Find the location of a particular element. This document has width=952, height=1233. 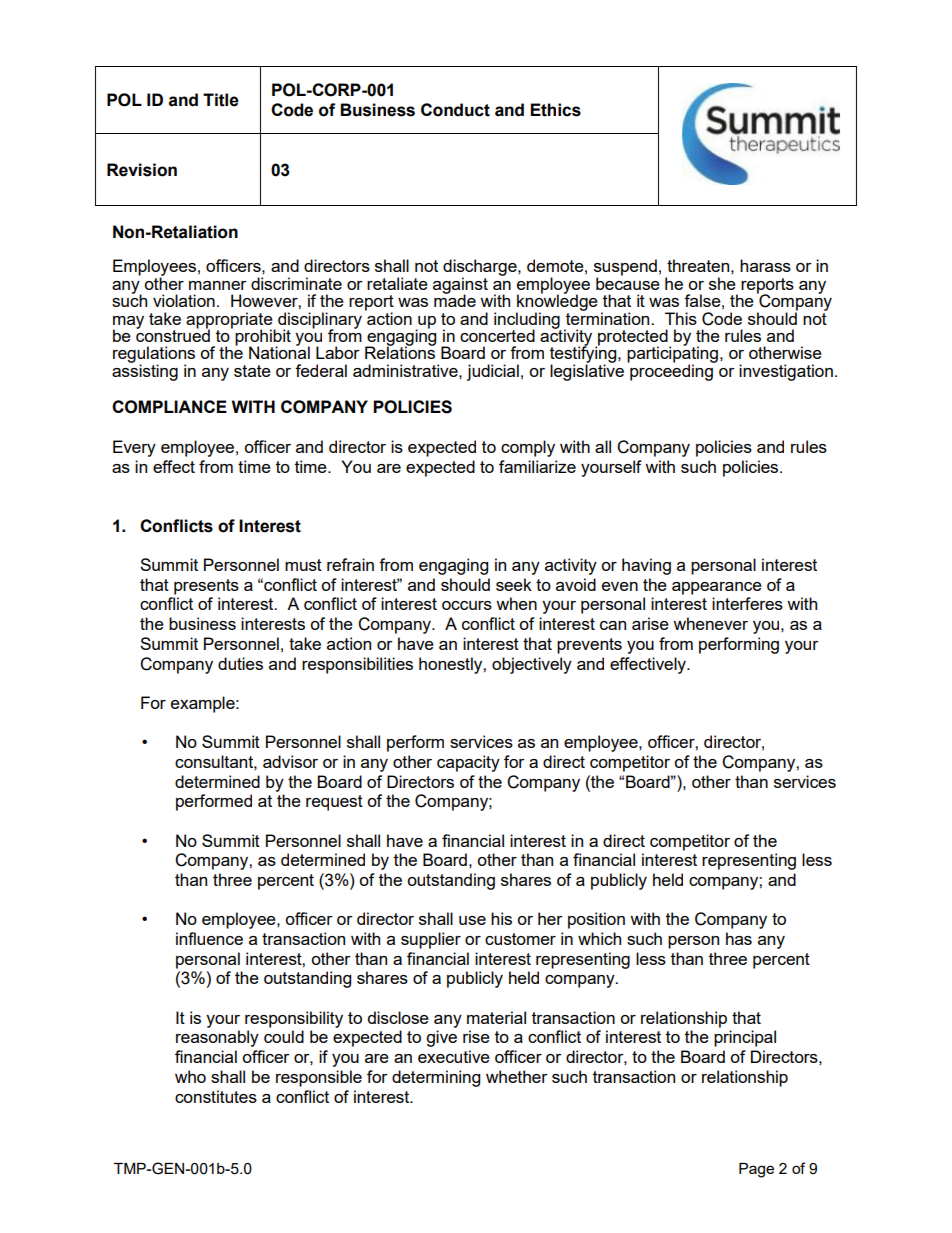

advisor is located at coordinates (290, 761).
